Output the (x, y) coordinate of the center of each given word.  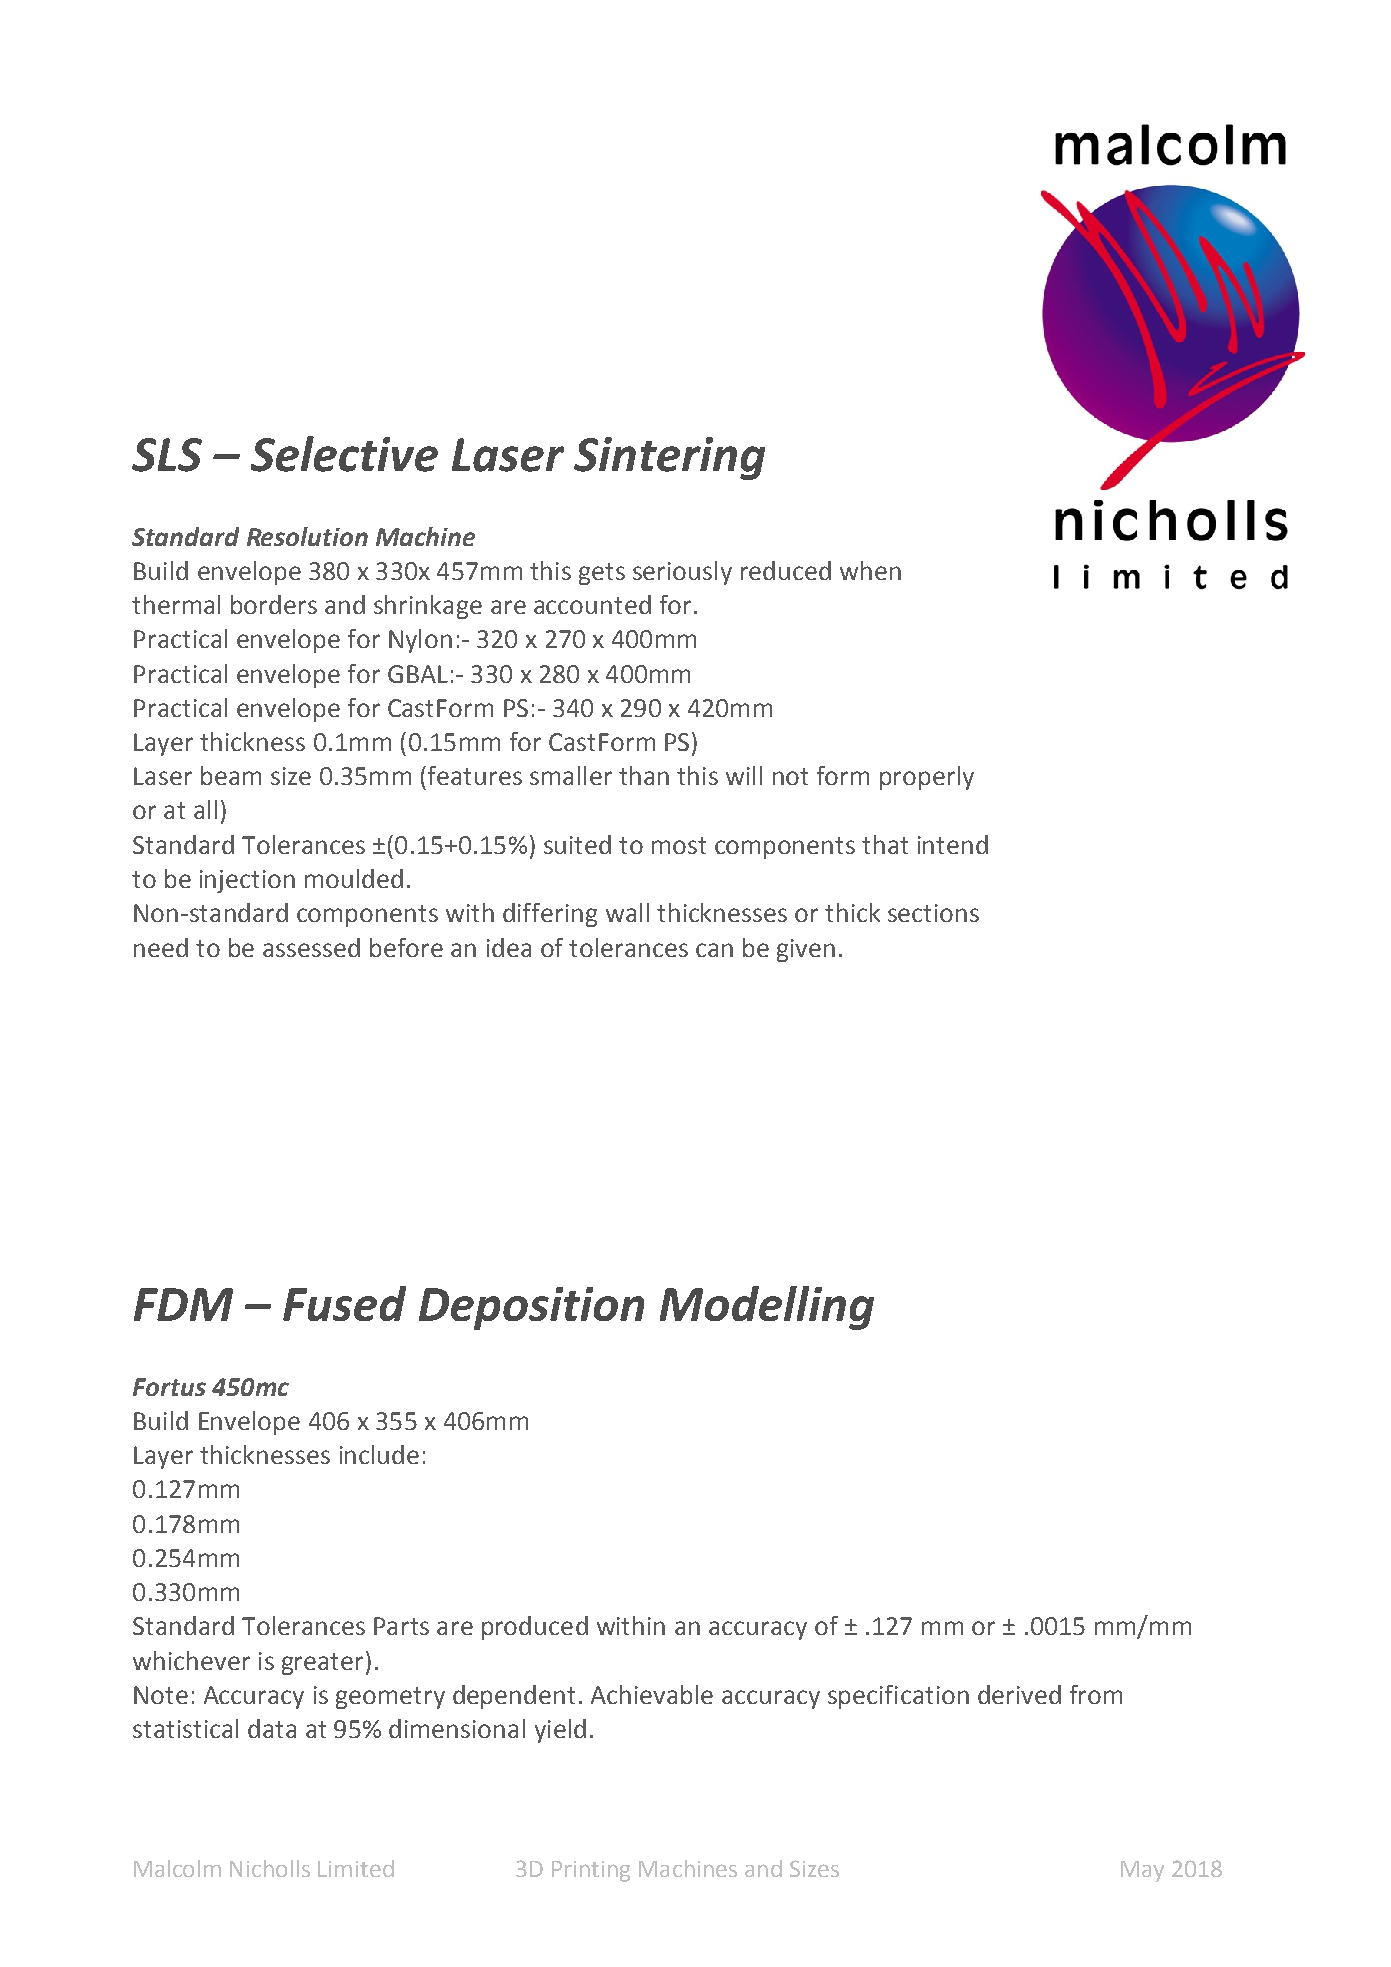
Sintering (669, 458)
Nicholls (270, 1868)
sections (933, 913)
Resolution (307, 536)
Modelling (767, 1308)
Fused (344, 1303)
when (870, 570)
